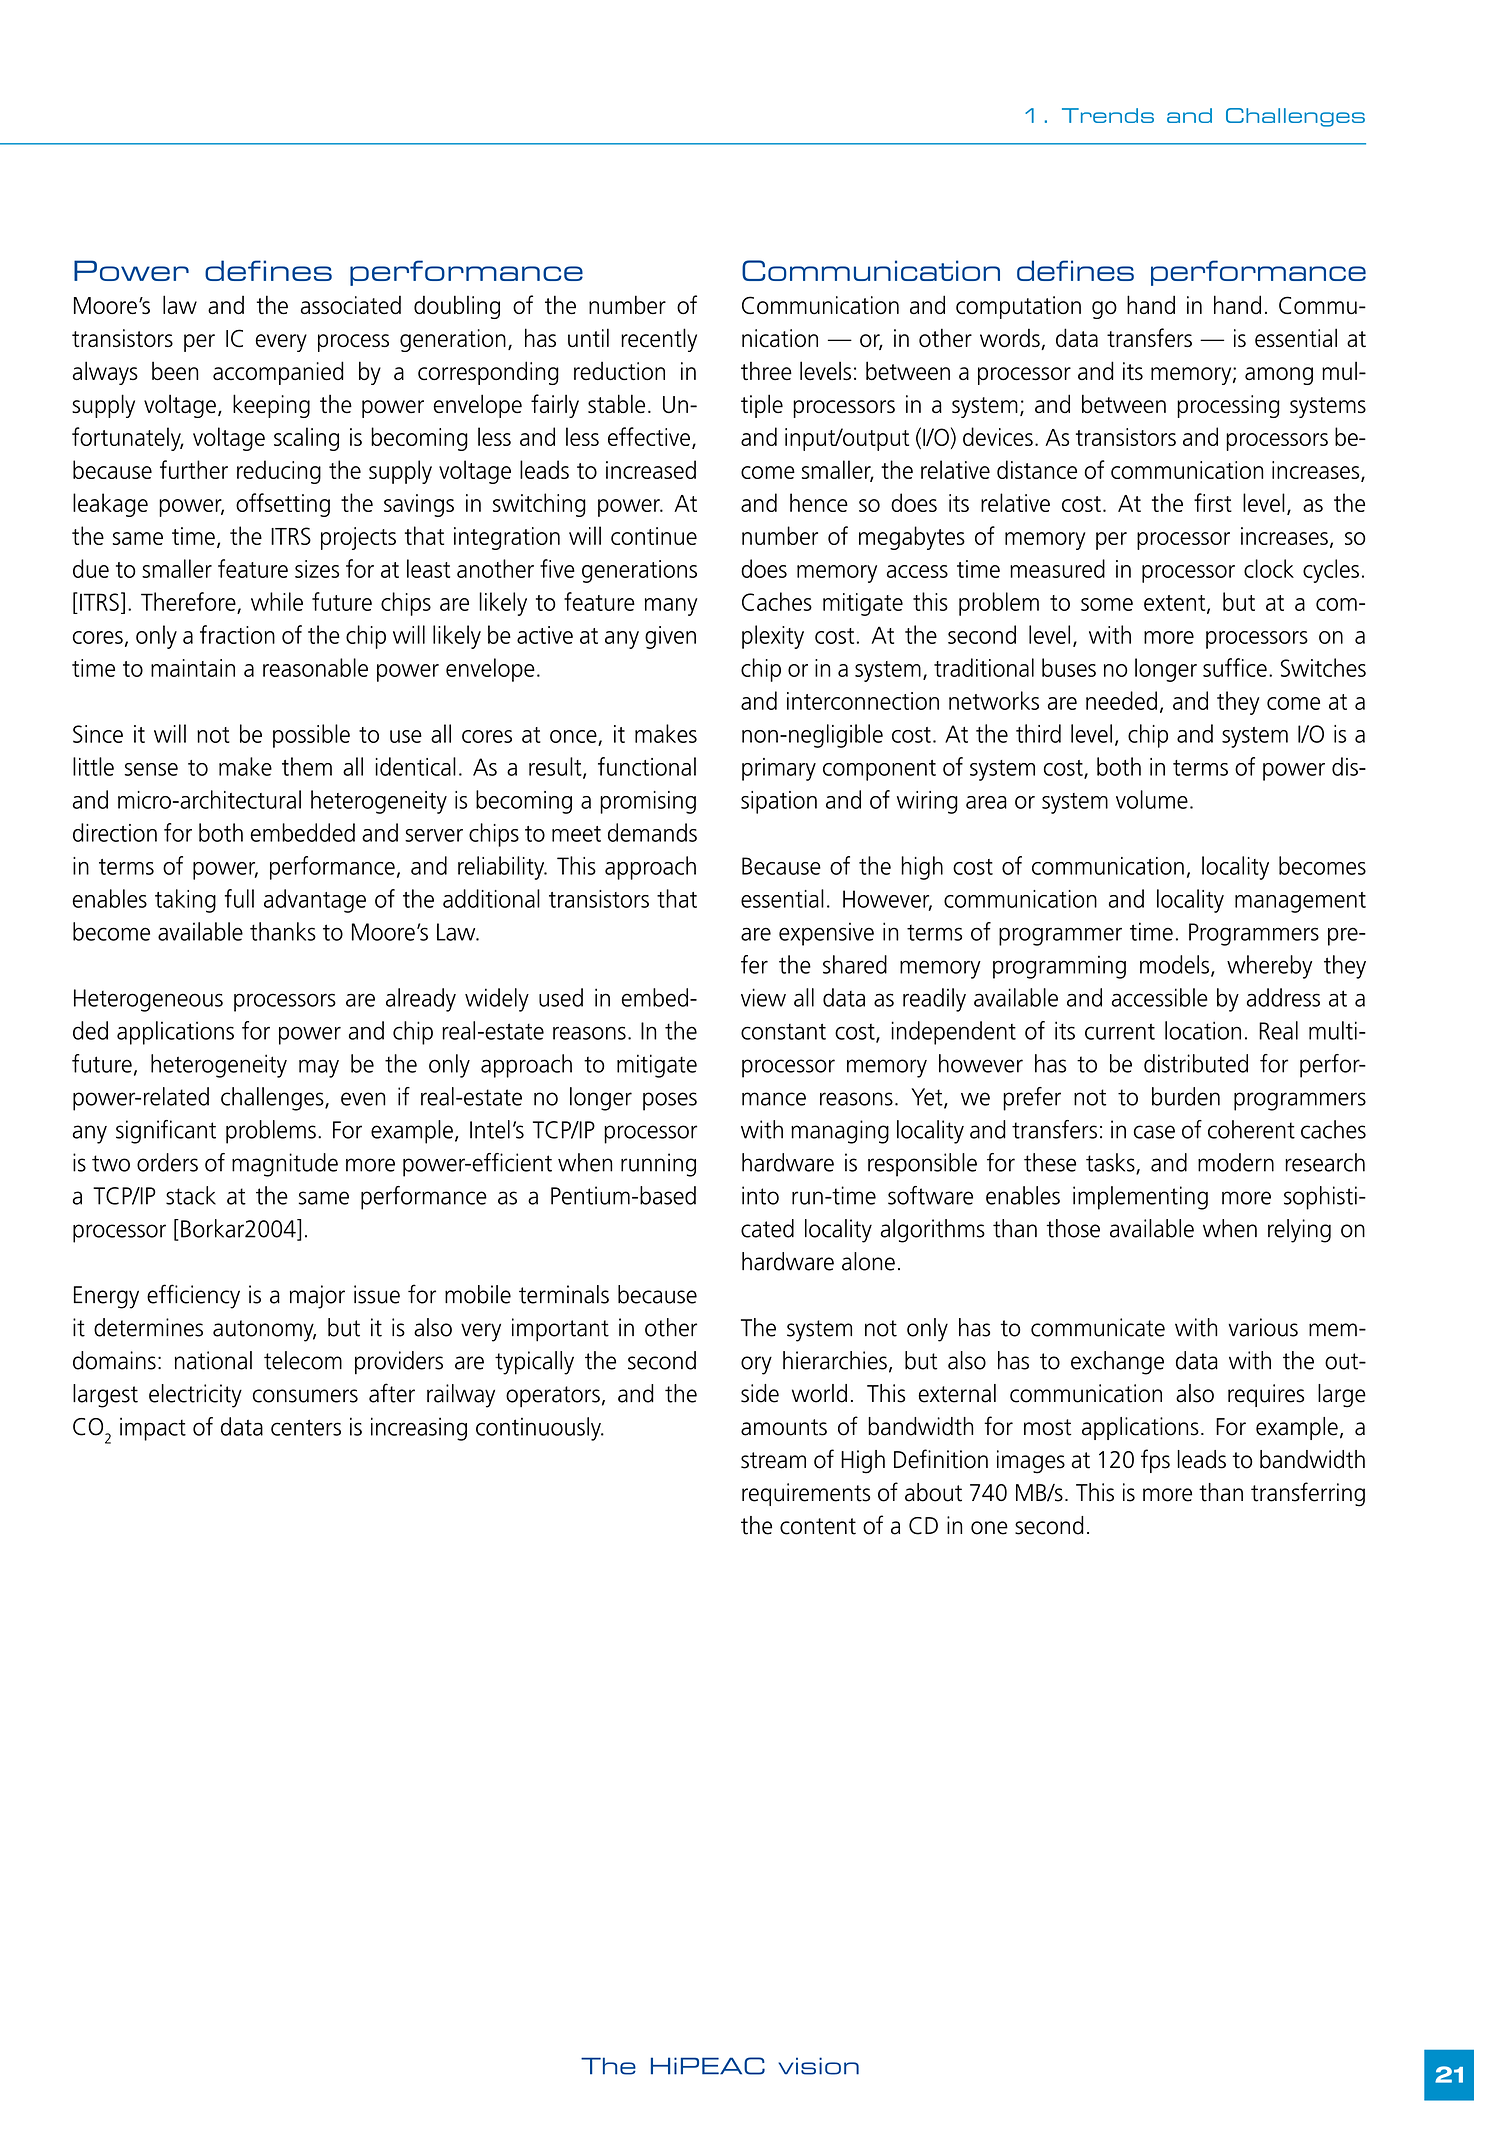 Image resolution: width=1510 pixels, height=2136 pixels. I want to click on them, so click(307, 766).
